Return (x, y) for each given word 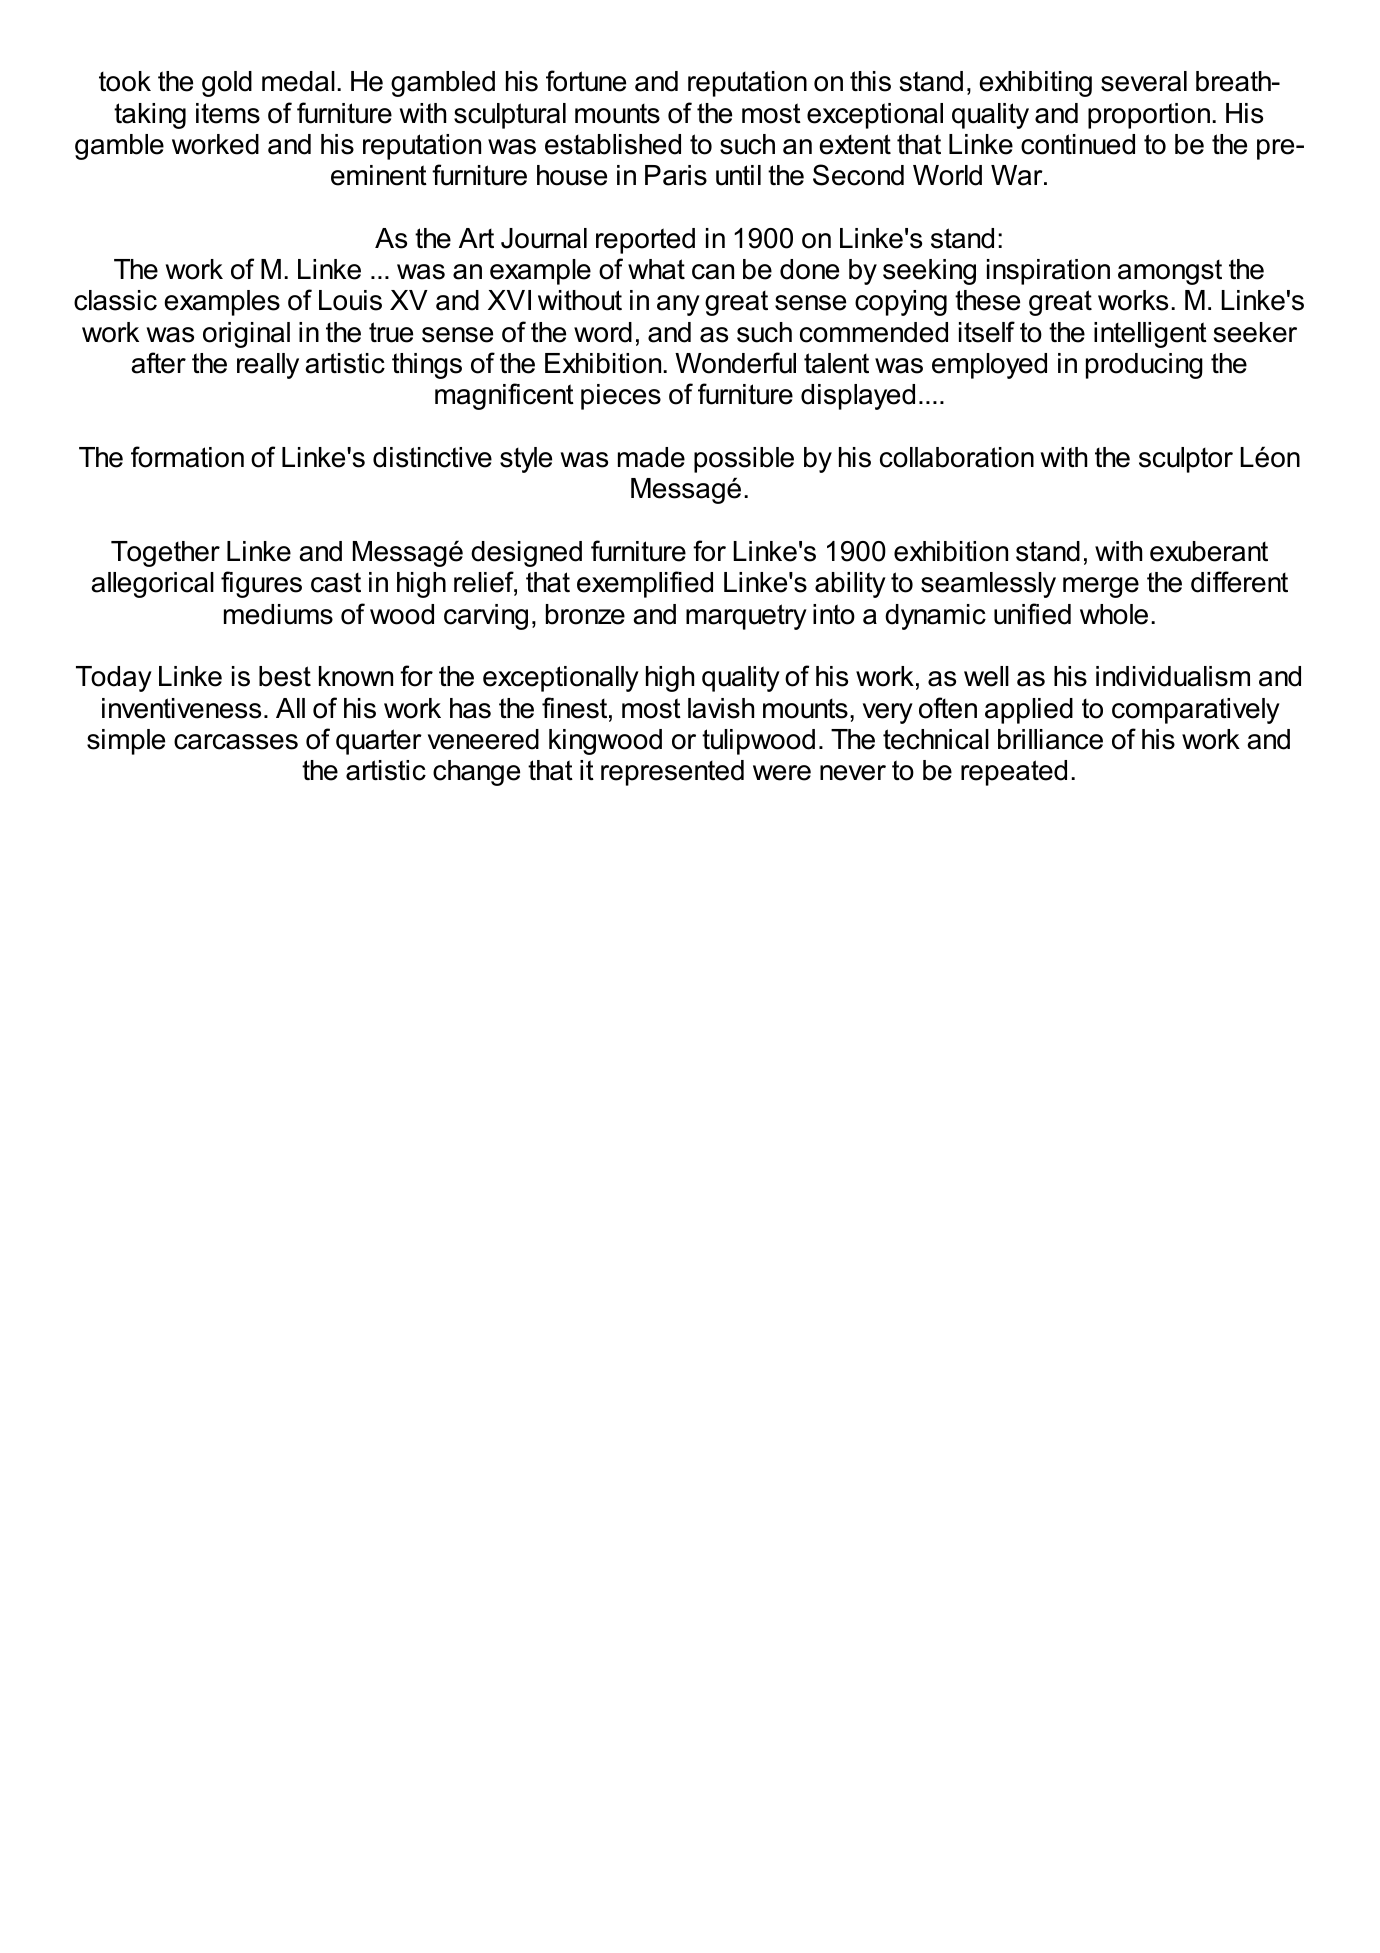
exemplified (645, 584)
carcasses (236, 742)
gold (227, 84)
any (678, 305)
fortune (586, 81)
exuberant (1209, 551)
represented (672, 773)
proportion (1149, 116)
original (246, 335)
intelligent (1150, 335)
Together (165, 554)
